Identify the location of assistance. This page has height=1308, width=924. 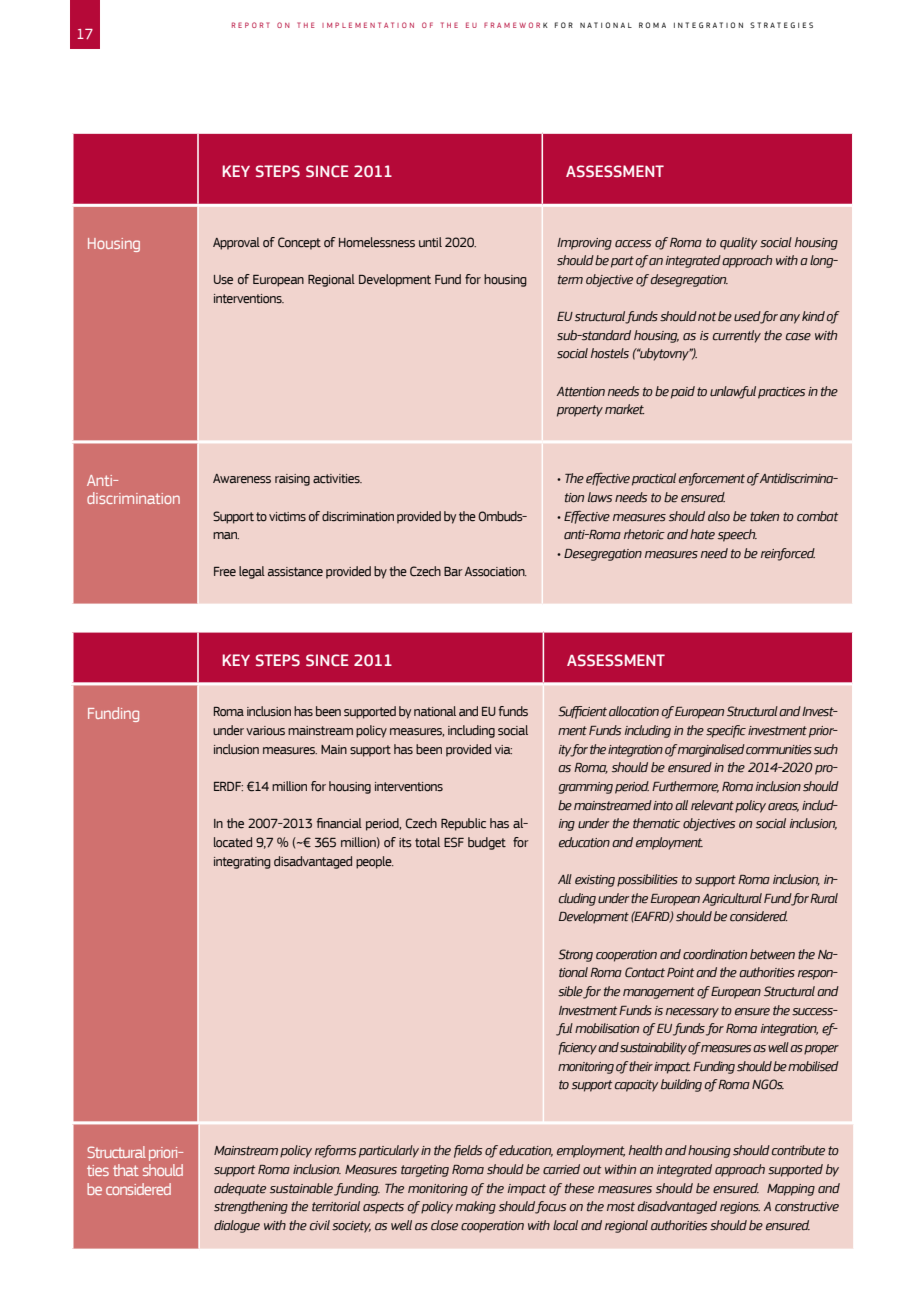
(295, 572).
